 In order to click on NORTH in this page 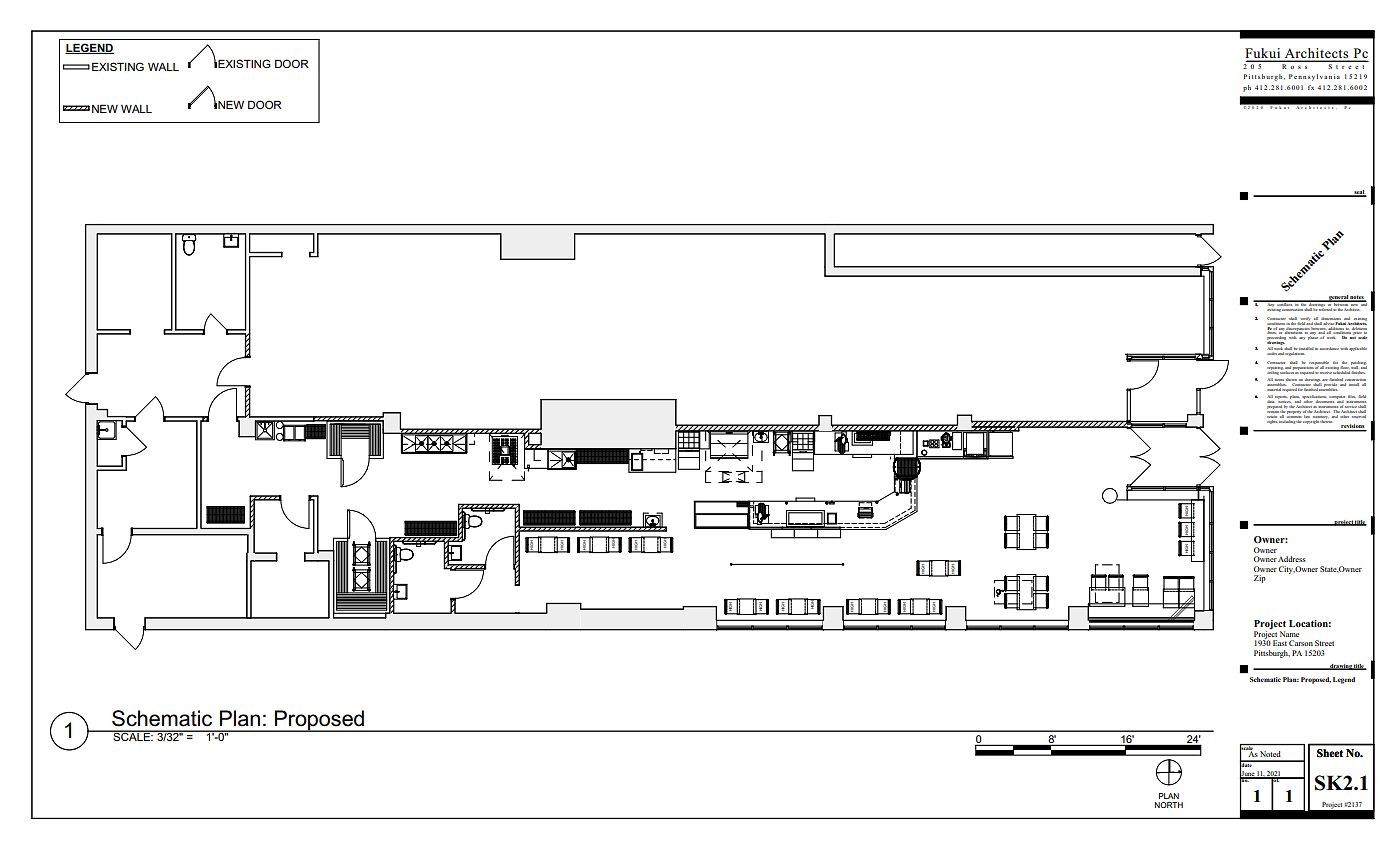, I will do `click(1169, 805)`.
